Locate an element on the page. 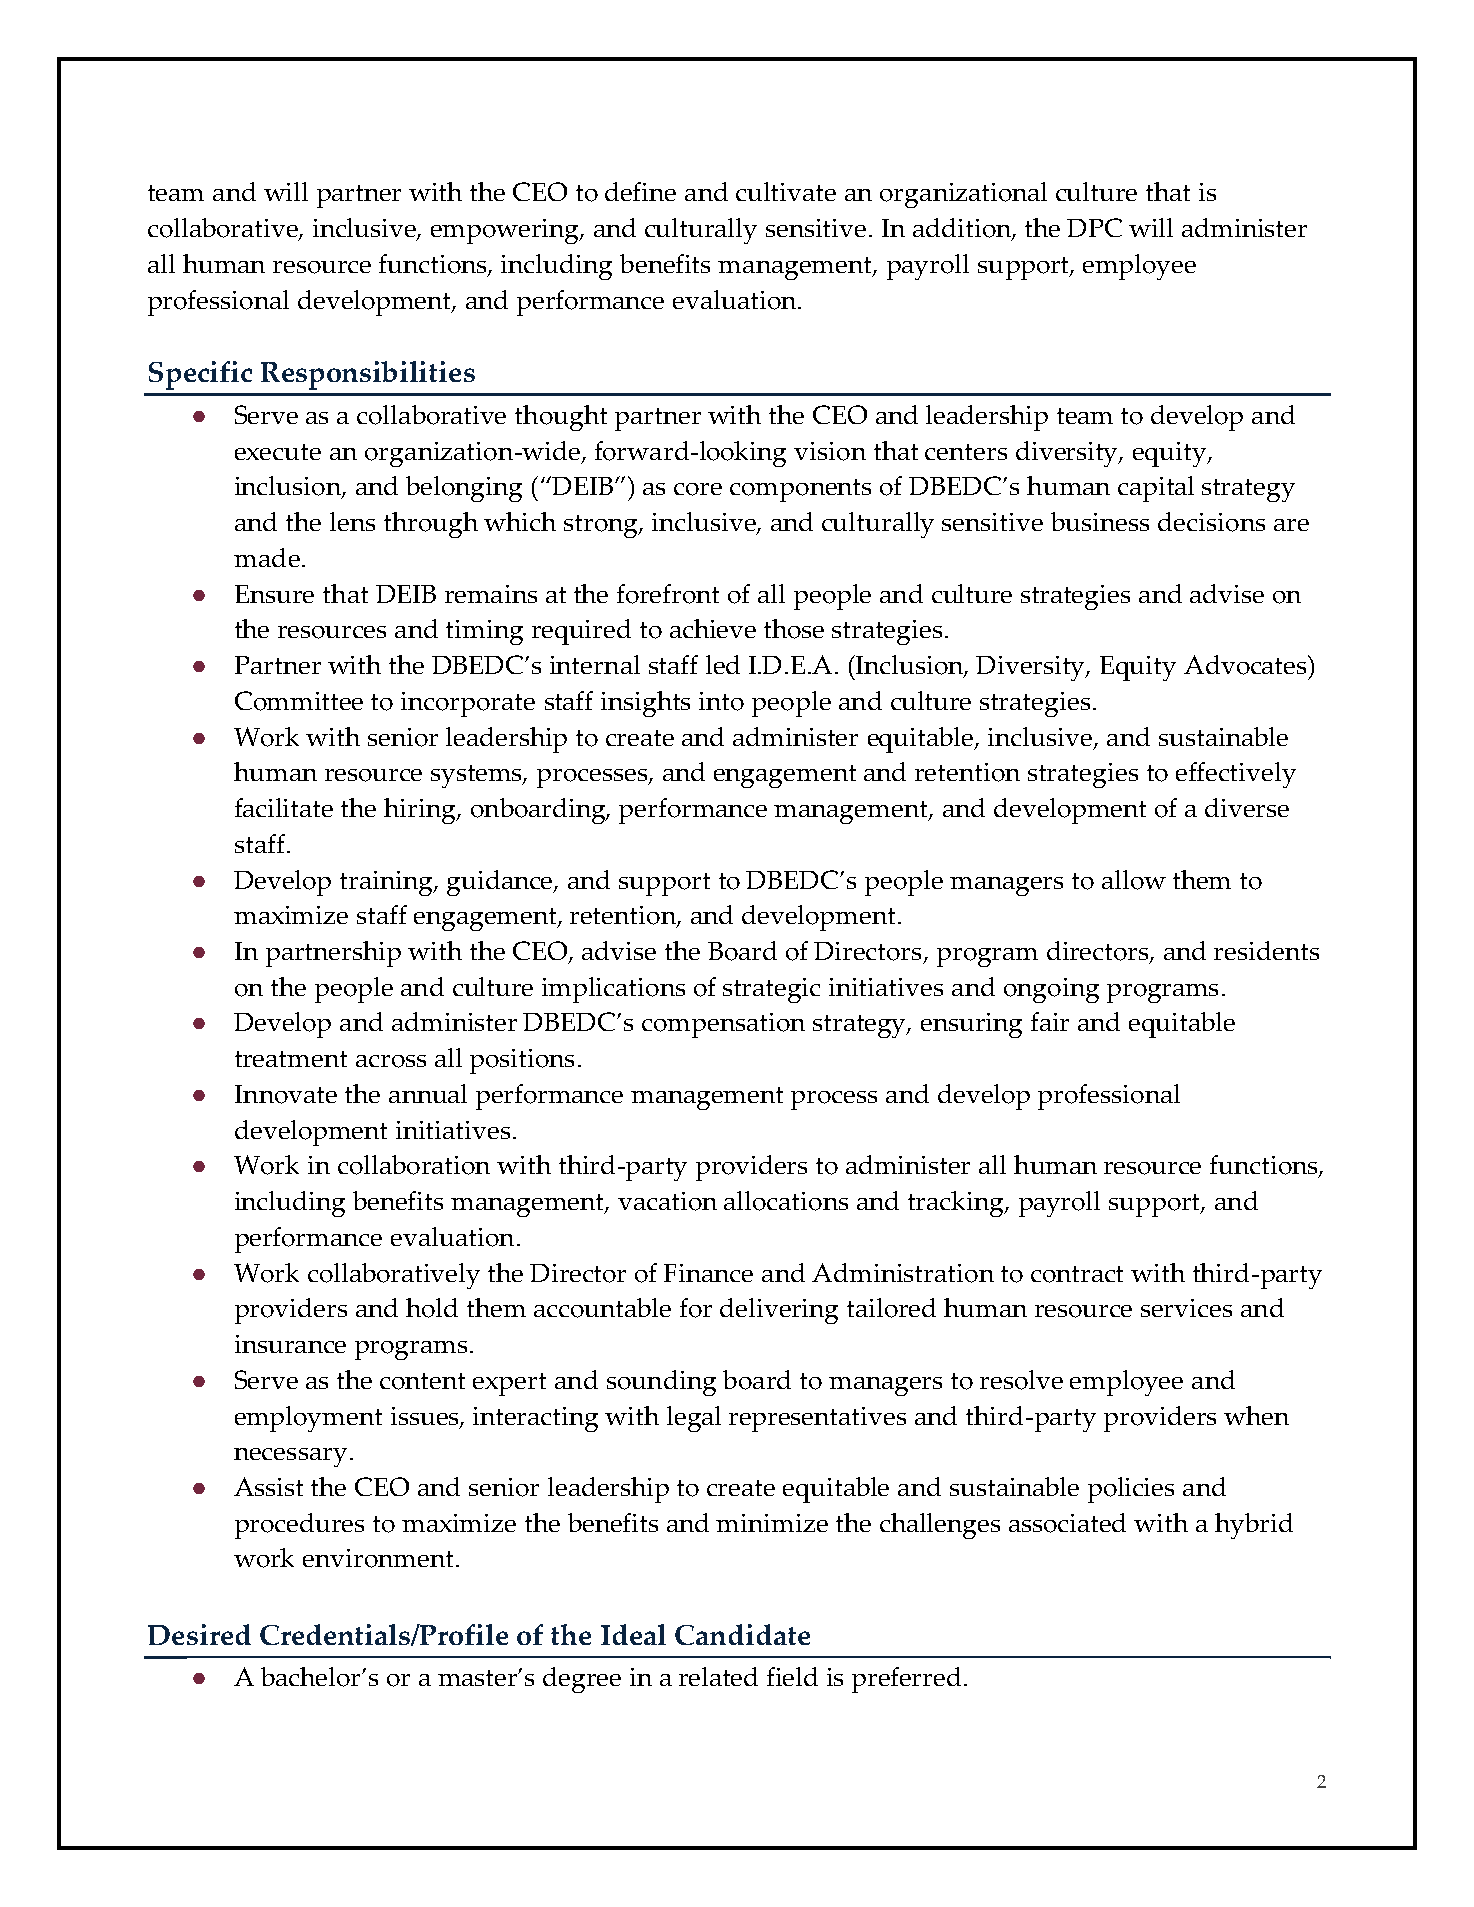  cultivate is located at coordinates (786, 191).
